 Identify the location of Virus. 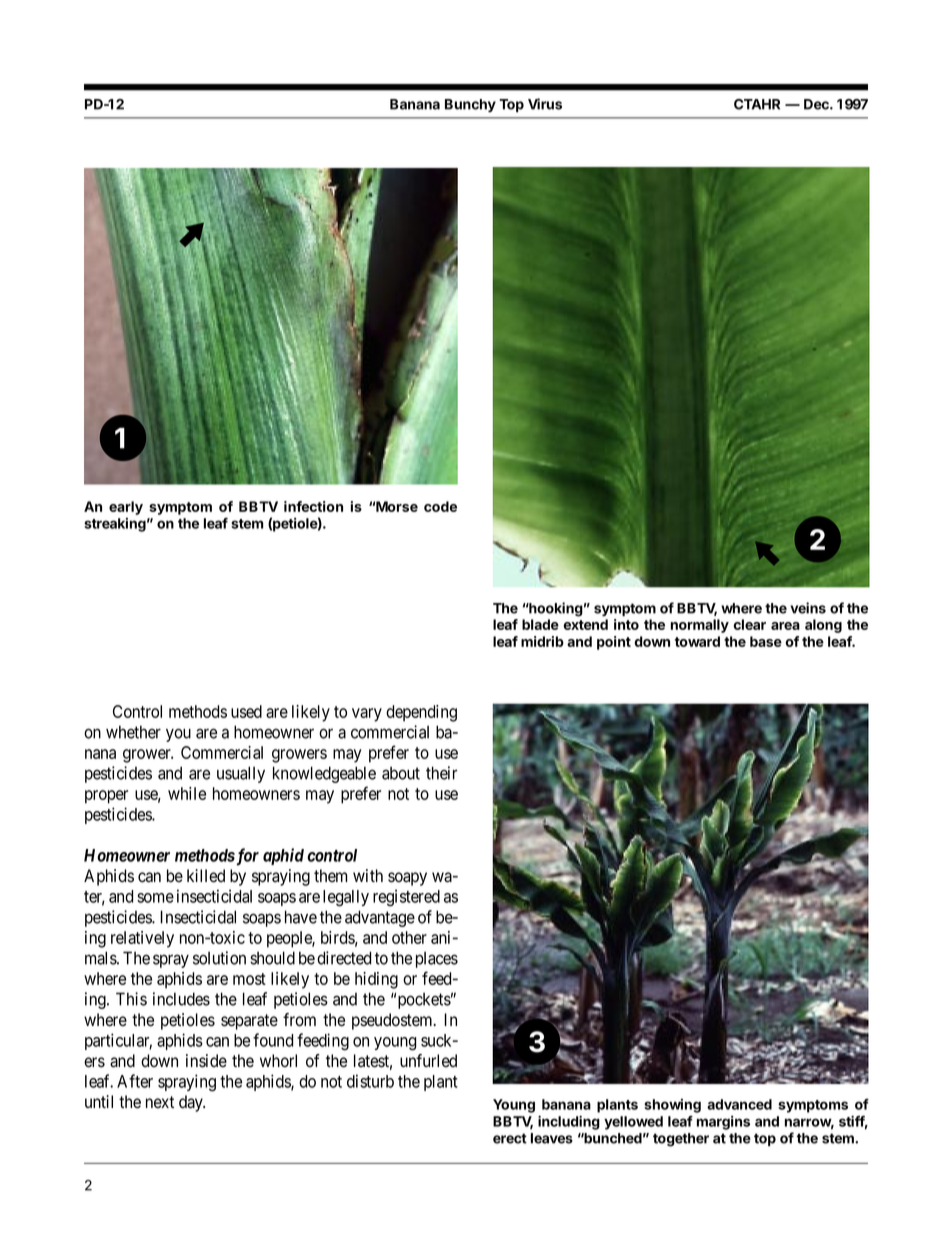
(545, 104).
